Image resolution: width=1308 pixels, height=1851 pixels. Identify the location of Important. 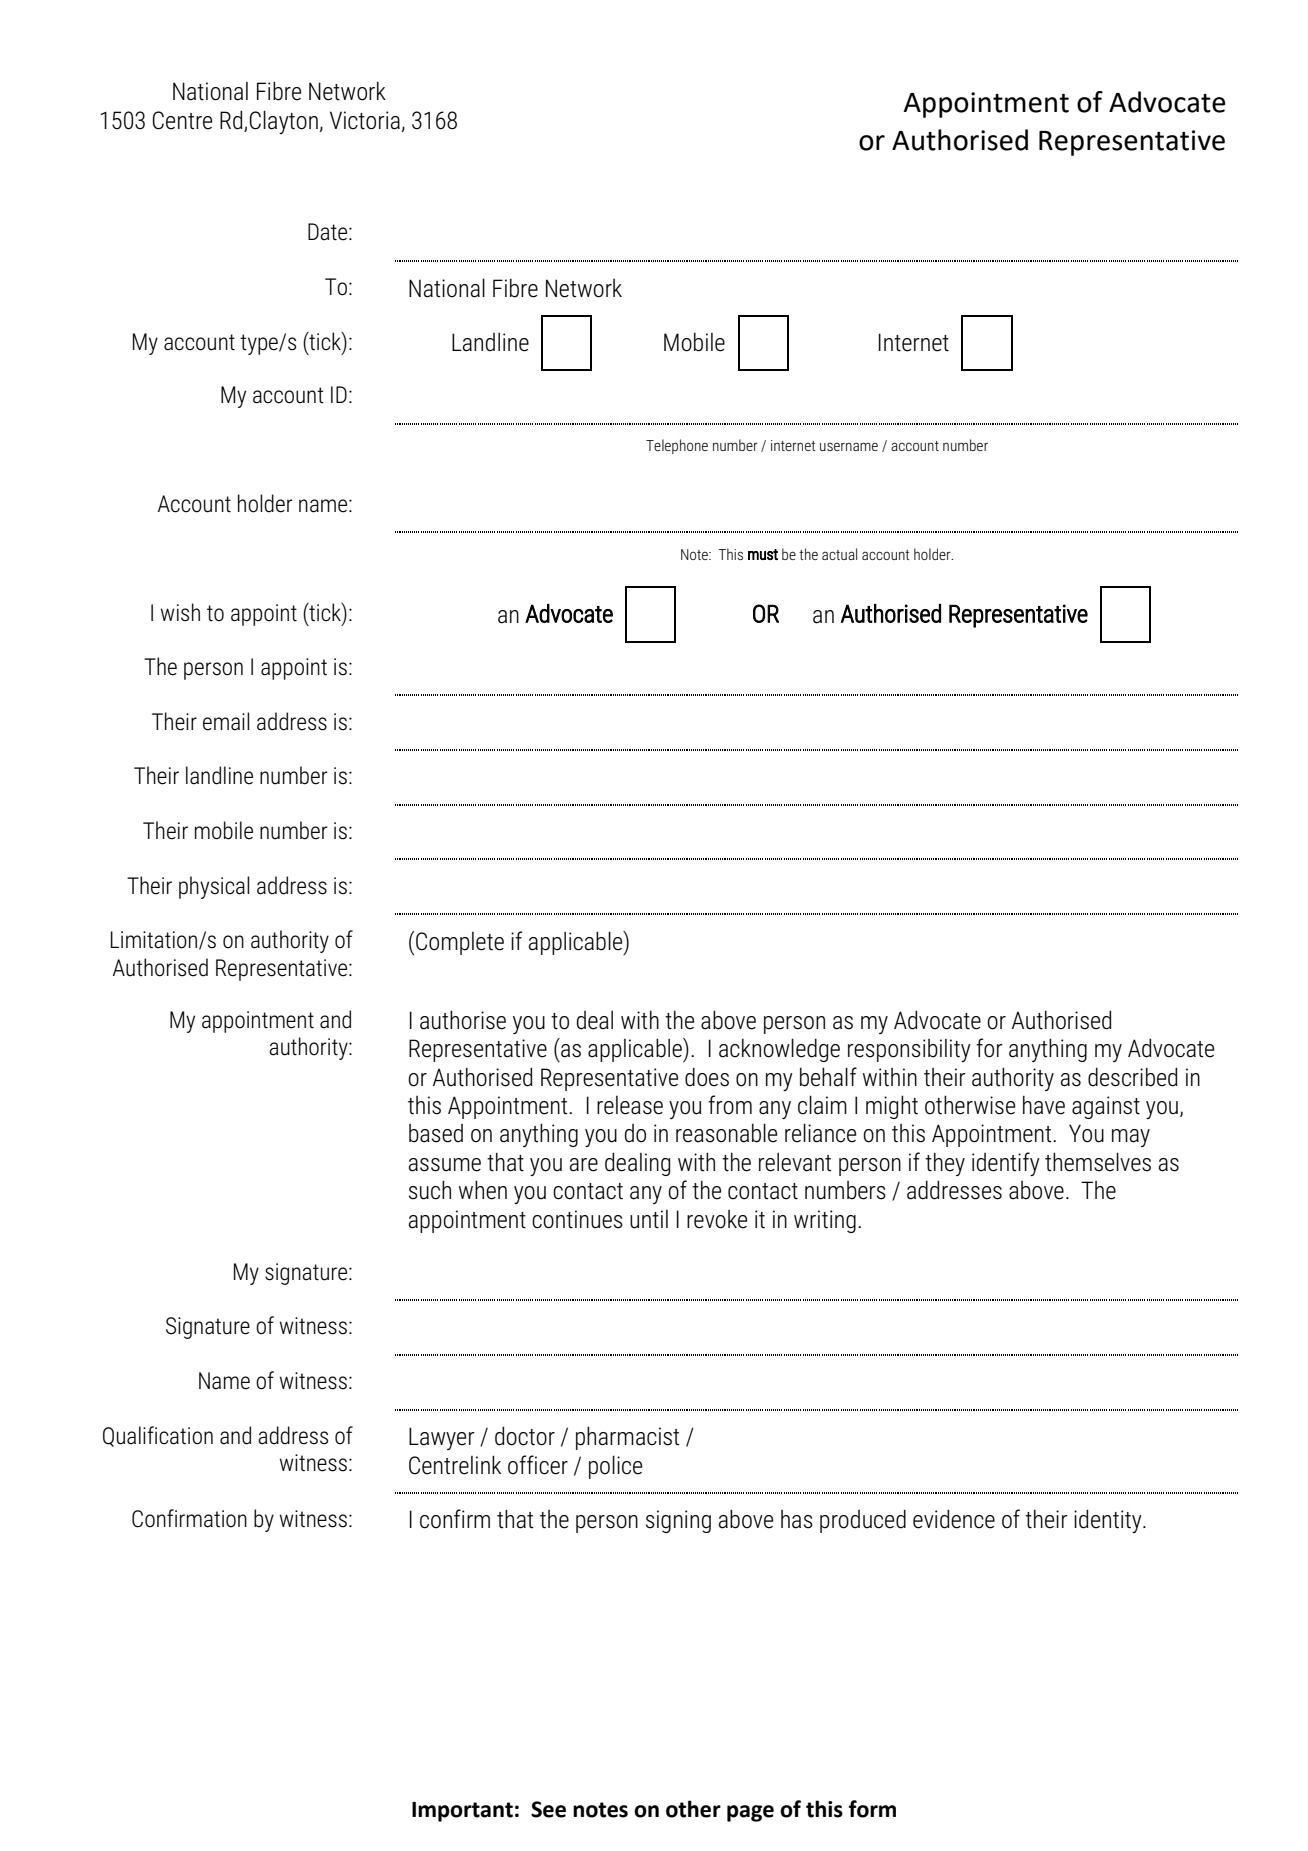
(462, 1812).
